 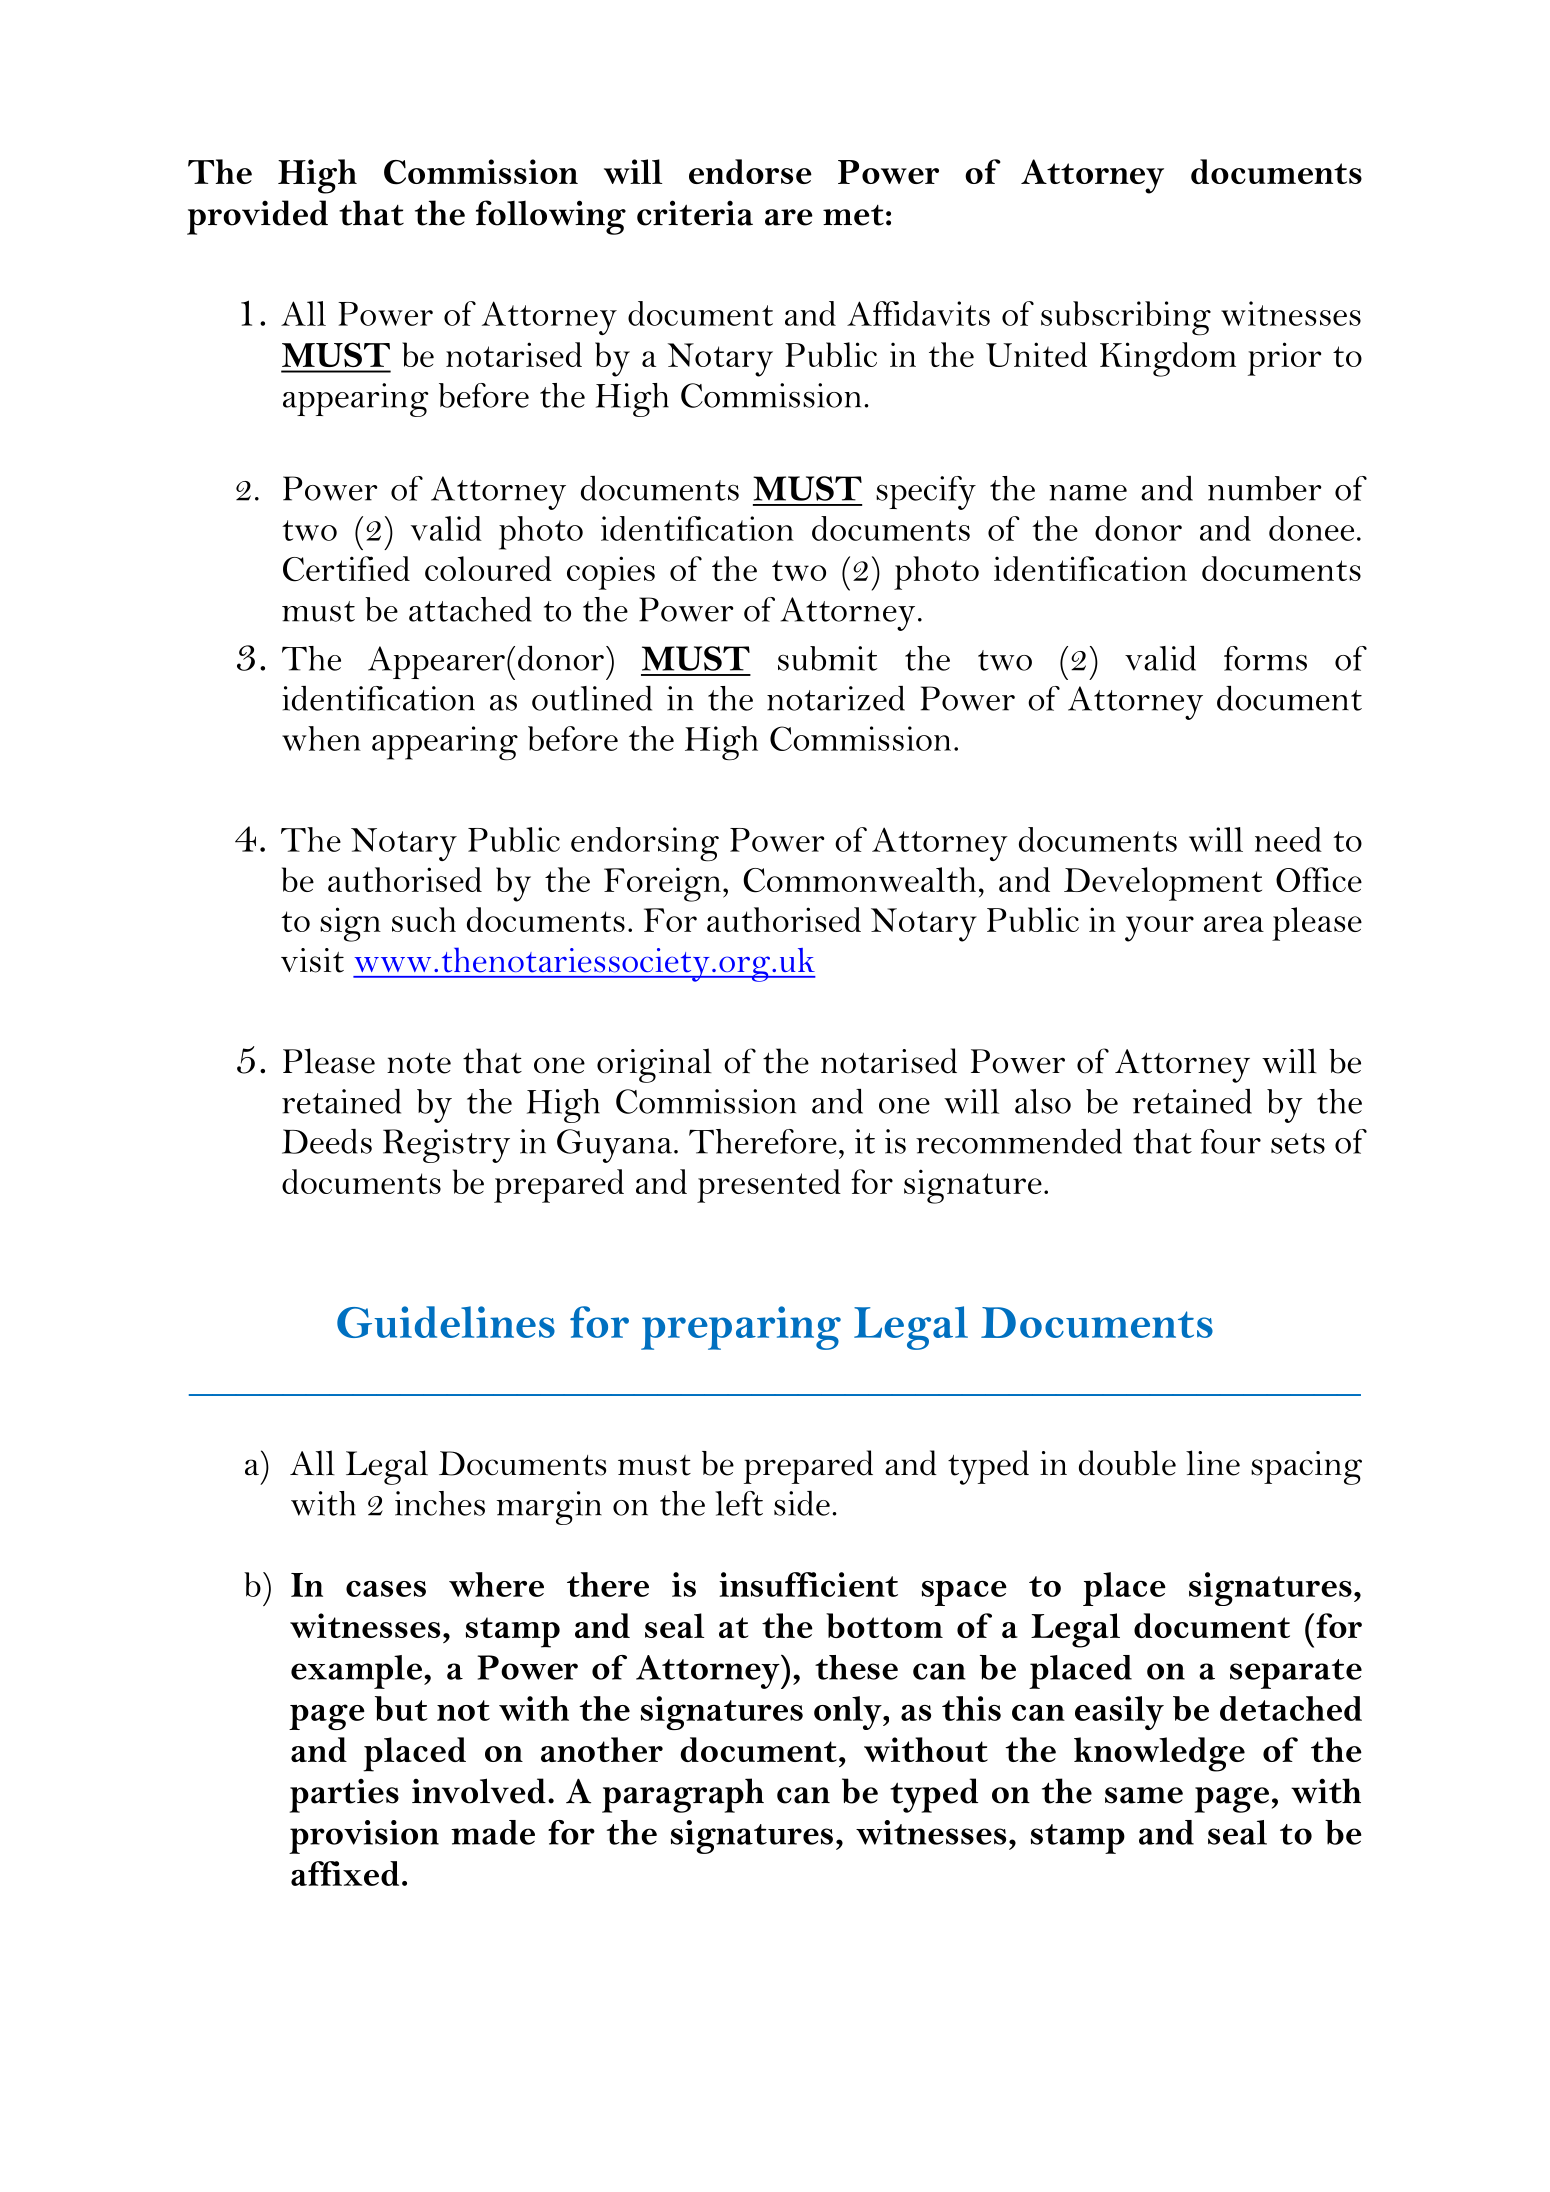 What do you see at coordinates (440, 1503) in the screenshot?
I see `inches` at bounding box center [440, 1503].
